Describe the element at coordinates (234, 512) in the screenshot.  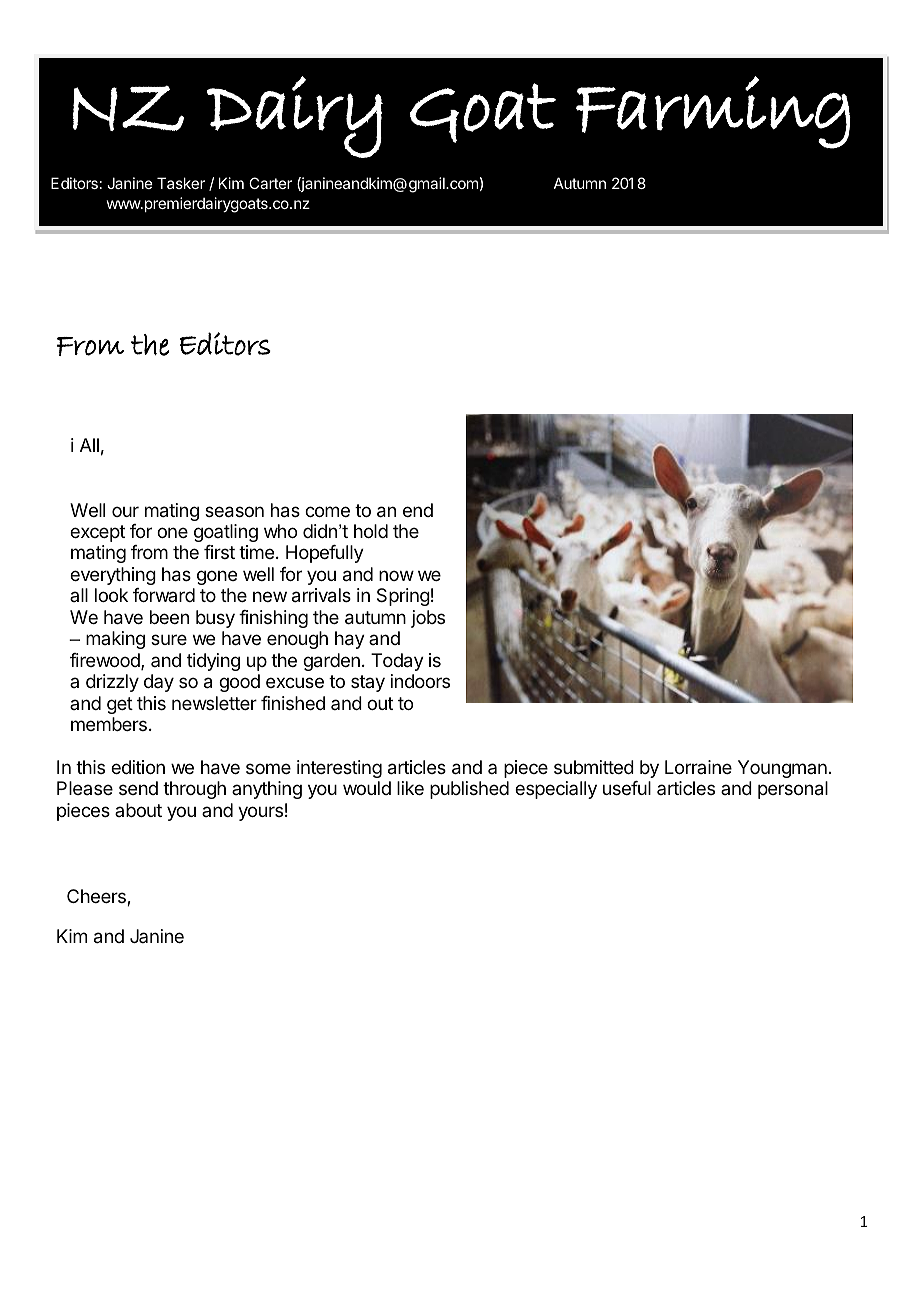
I see `season` at that location.
